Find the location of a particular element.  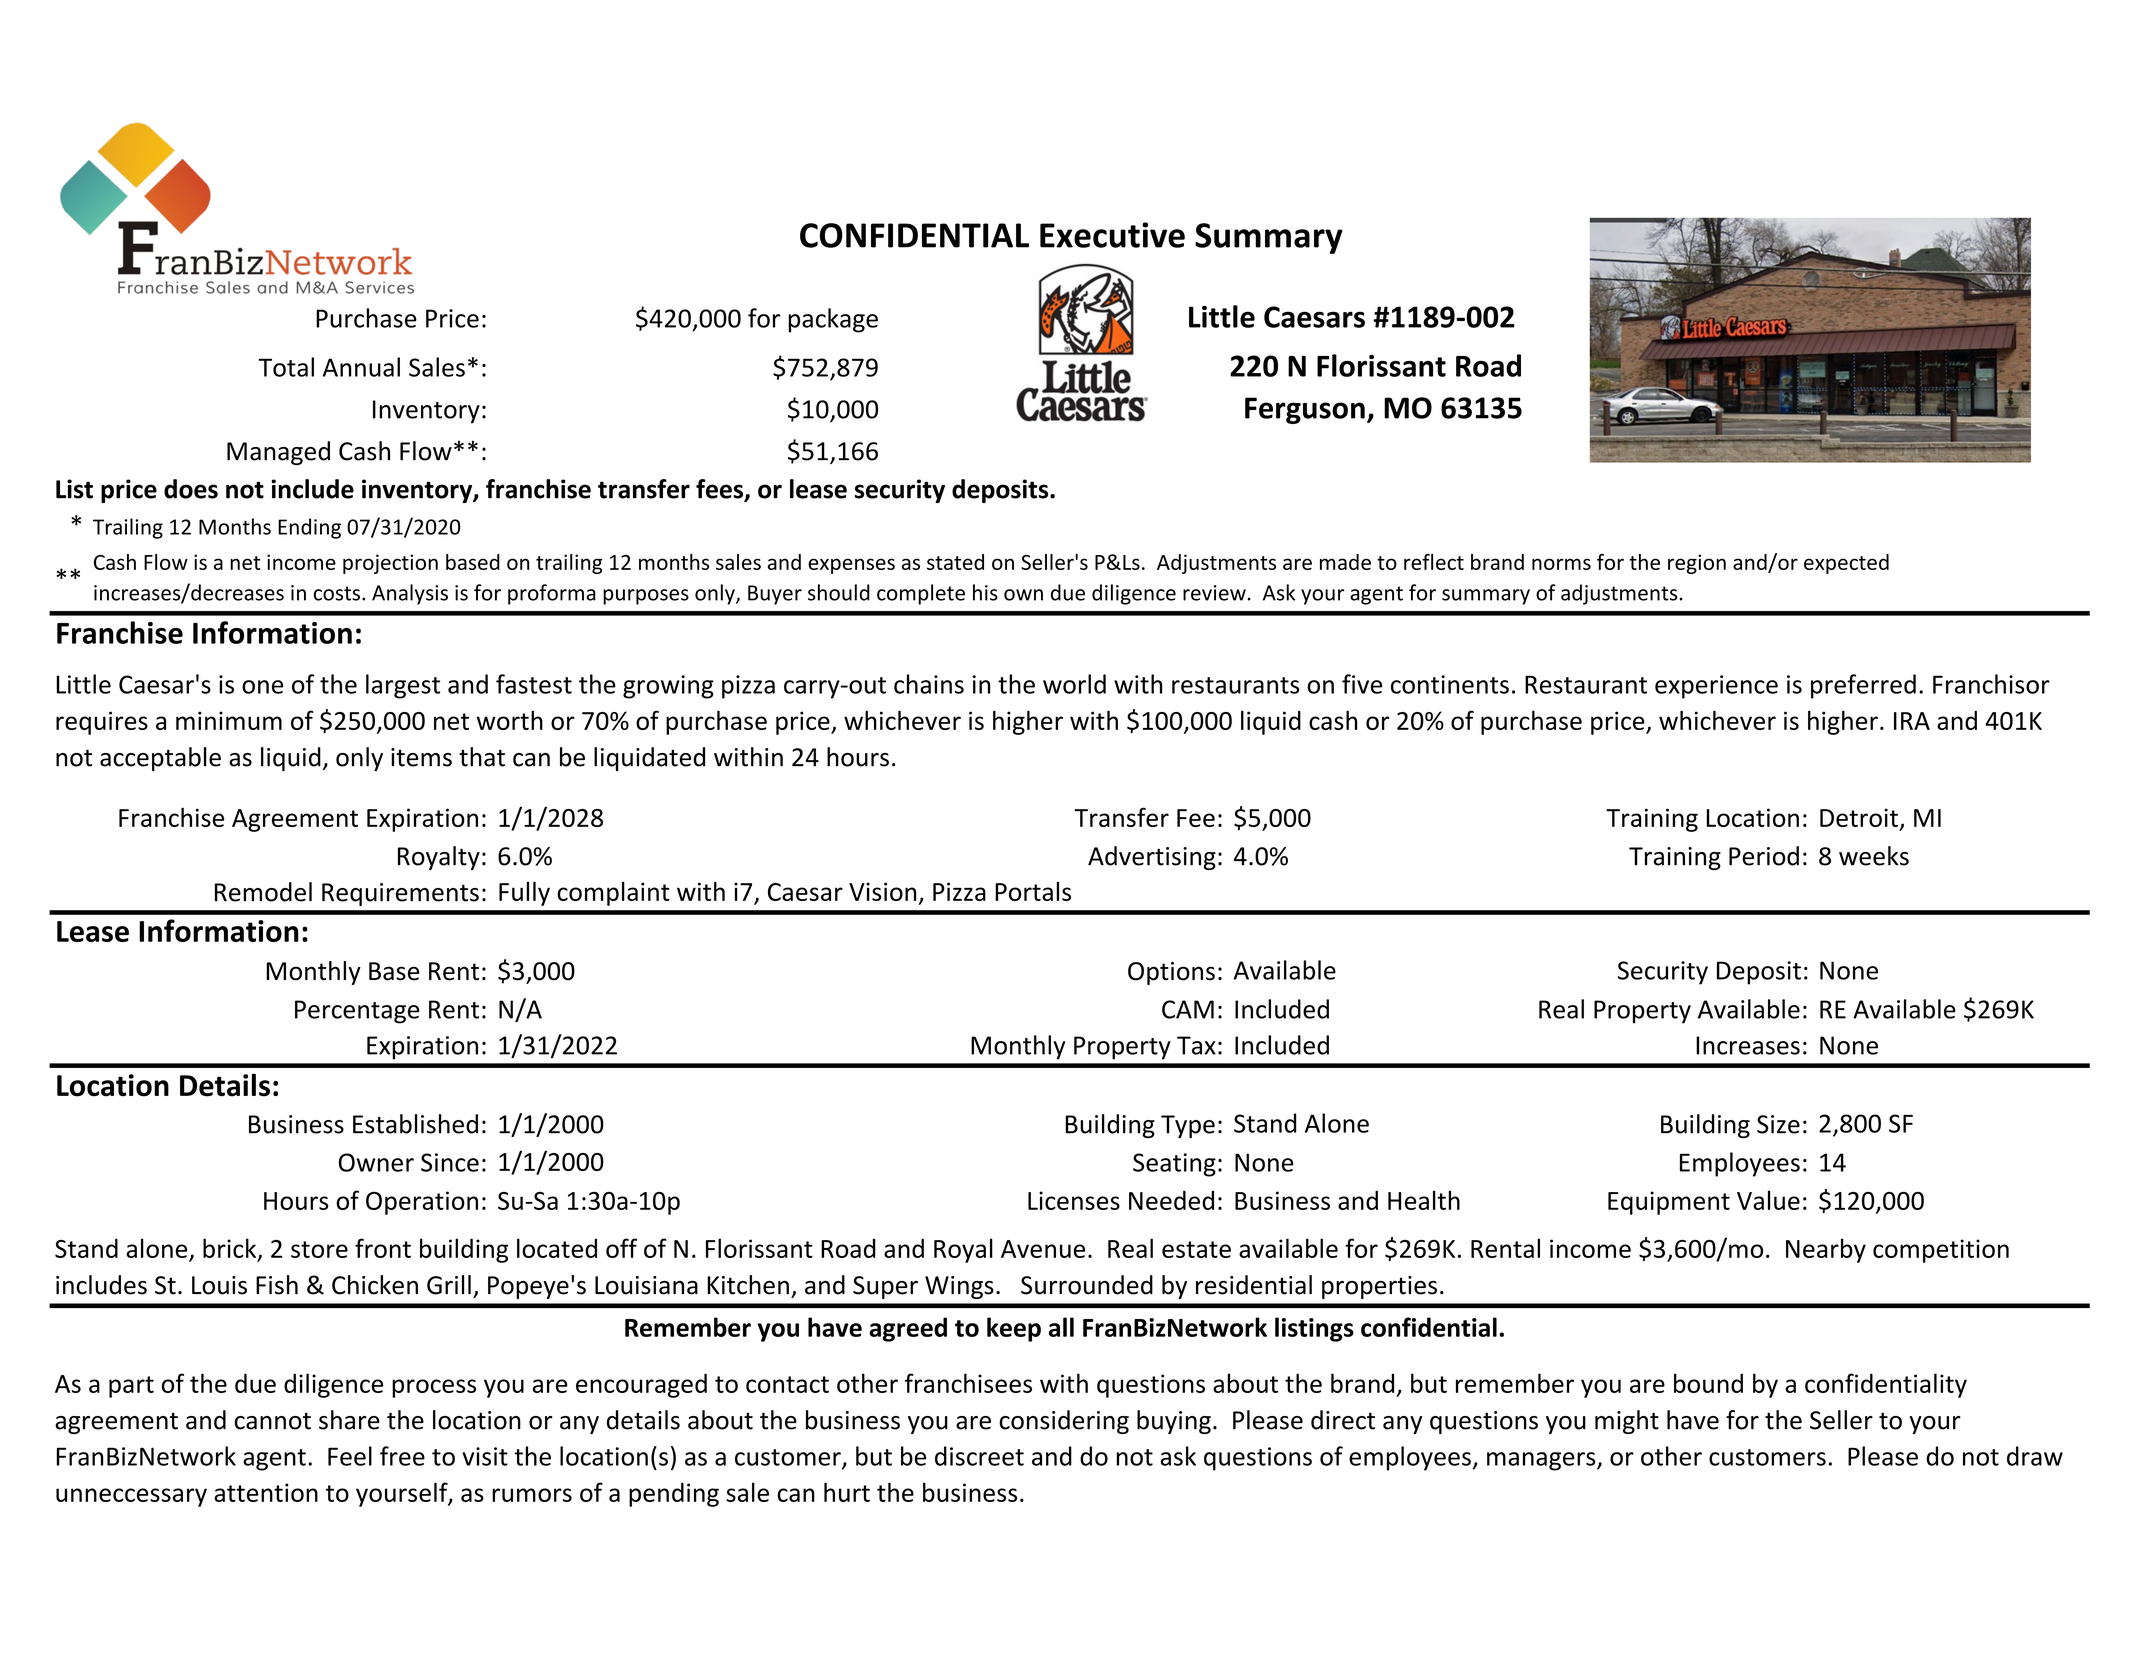

Remodel is located at coordinates (263, 892).
